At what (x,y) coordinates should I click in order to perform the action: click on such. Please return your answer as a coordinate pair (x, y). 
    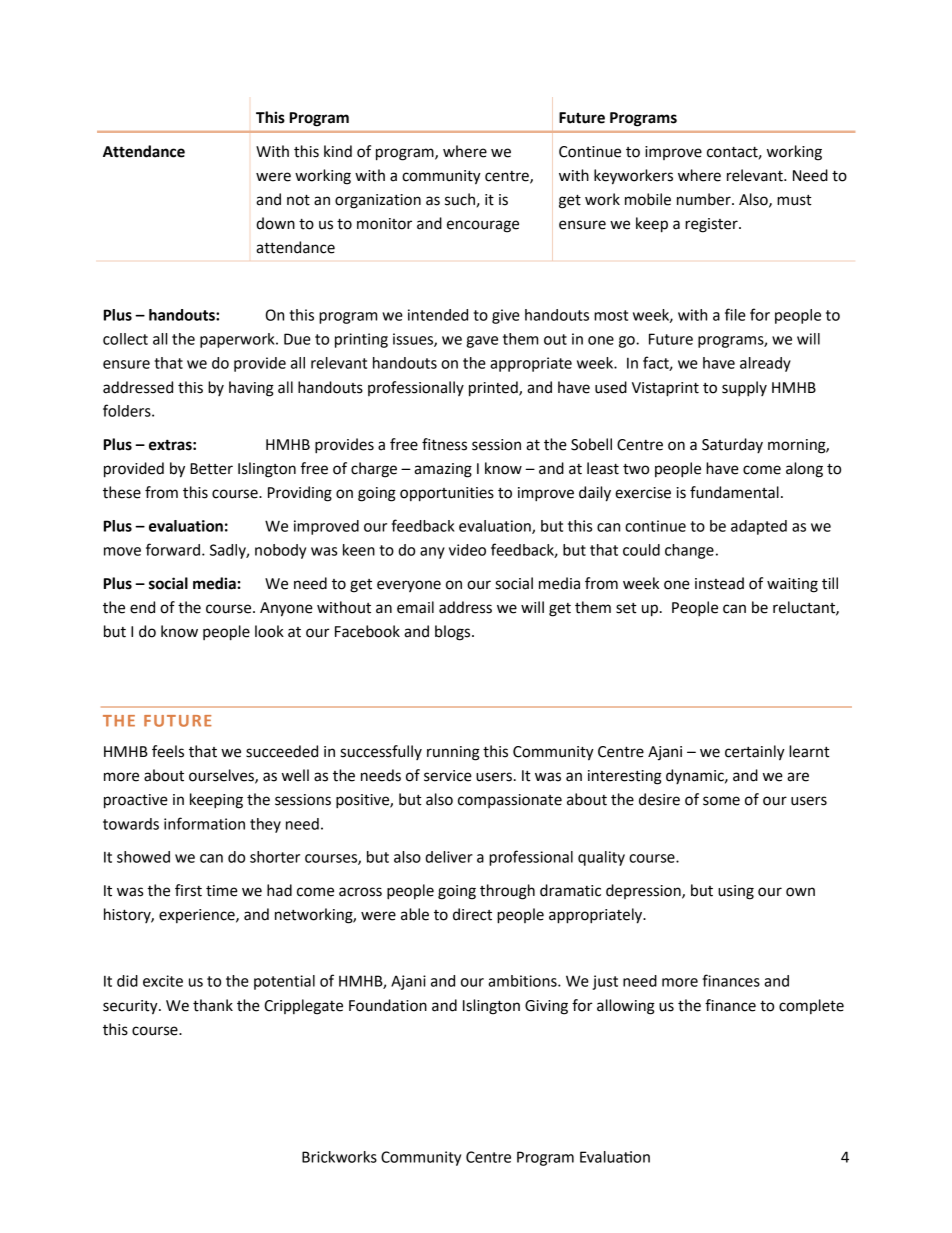
    Looking at the image, I should click on (460, 199).
